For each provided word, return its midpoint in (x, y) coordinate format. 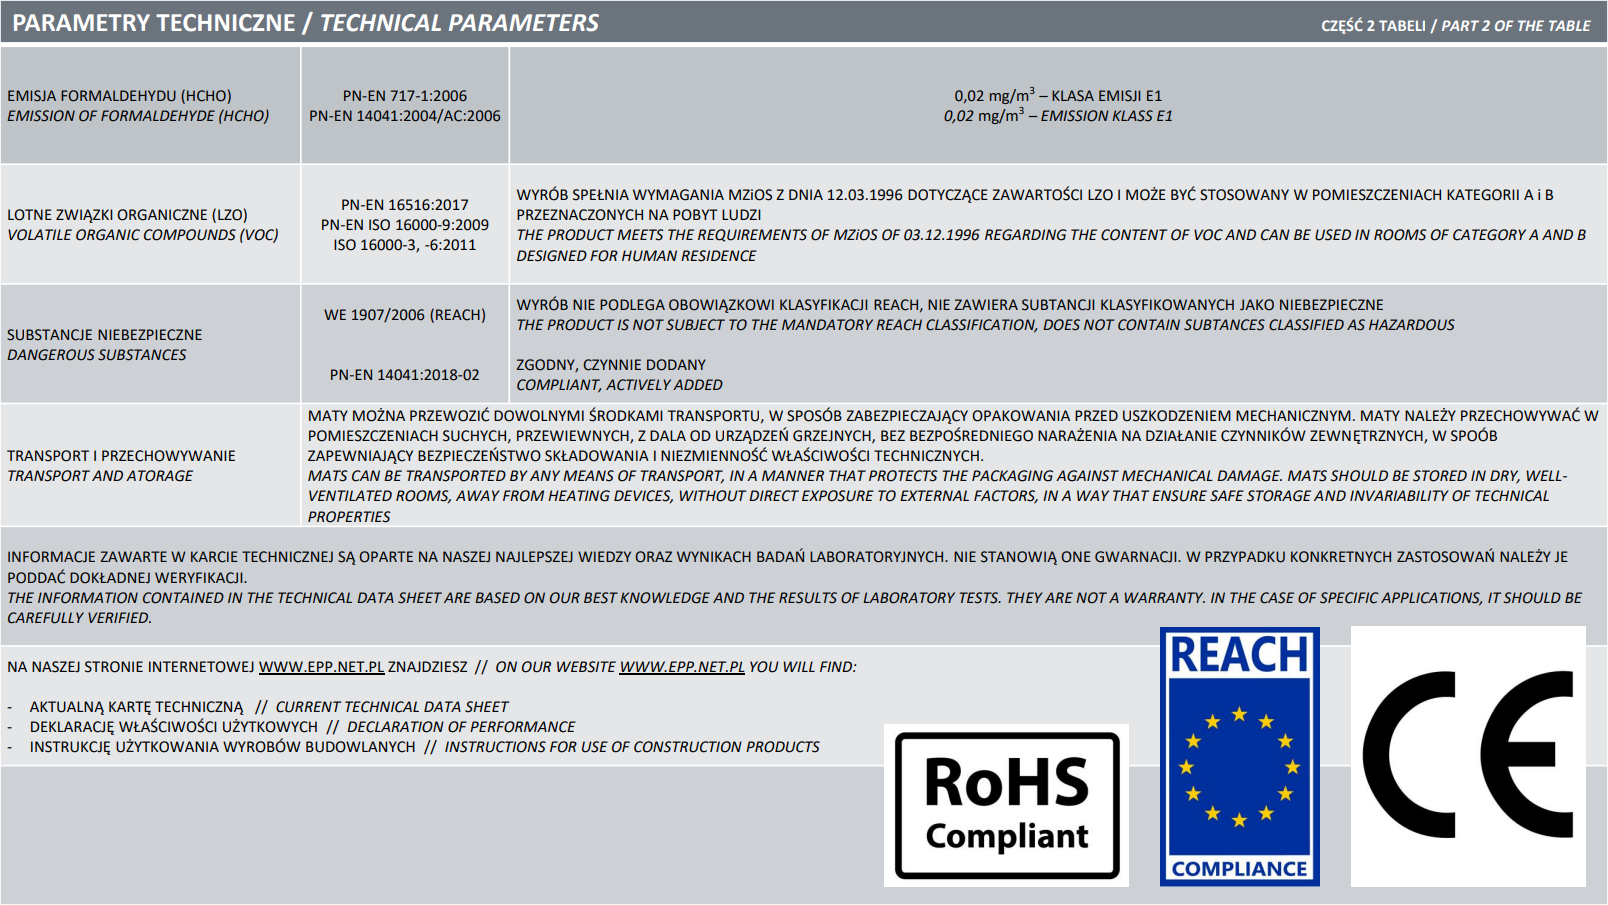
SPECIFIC (1349, 598)
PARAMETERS (524, 23)
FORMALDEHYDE (158, 116)
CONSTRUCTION (688, 747)
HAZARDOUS (1412, 325)
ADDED (698, 384)
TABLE (1570, 25)
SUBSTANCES (142, 355)
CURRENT (308, 707)
